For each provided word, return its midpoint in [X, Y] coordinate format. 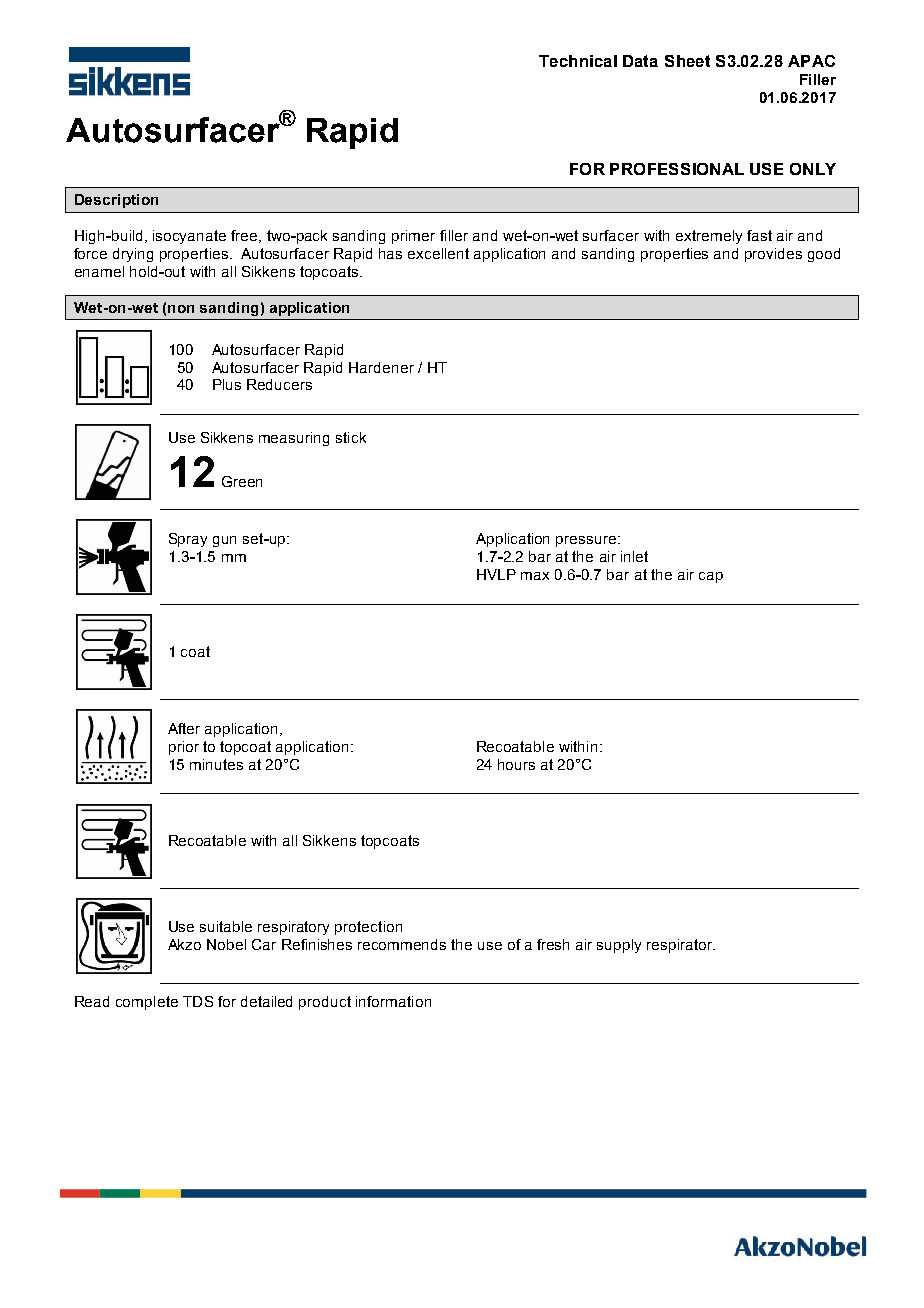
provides [773, 255]
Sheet [687, 61]
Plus [227, 384]
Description [116, 201]
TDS [198, 1001]
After [184, 728]
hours [516, 764]
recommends [402, 944]
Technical [578, 61]
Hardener [381, 367]
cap [711, 577]
